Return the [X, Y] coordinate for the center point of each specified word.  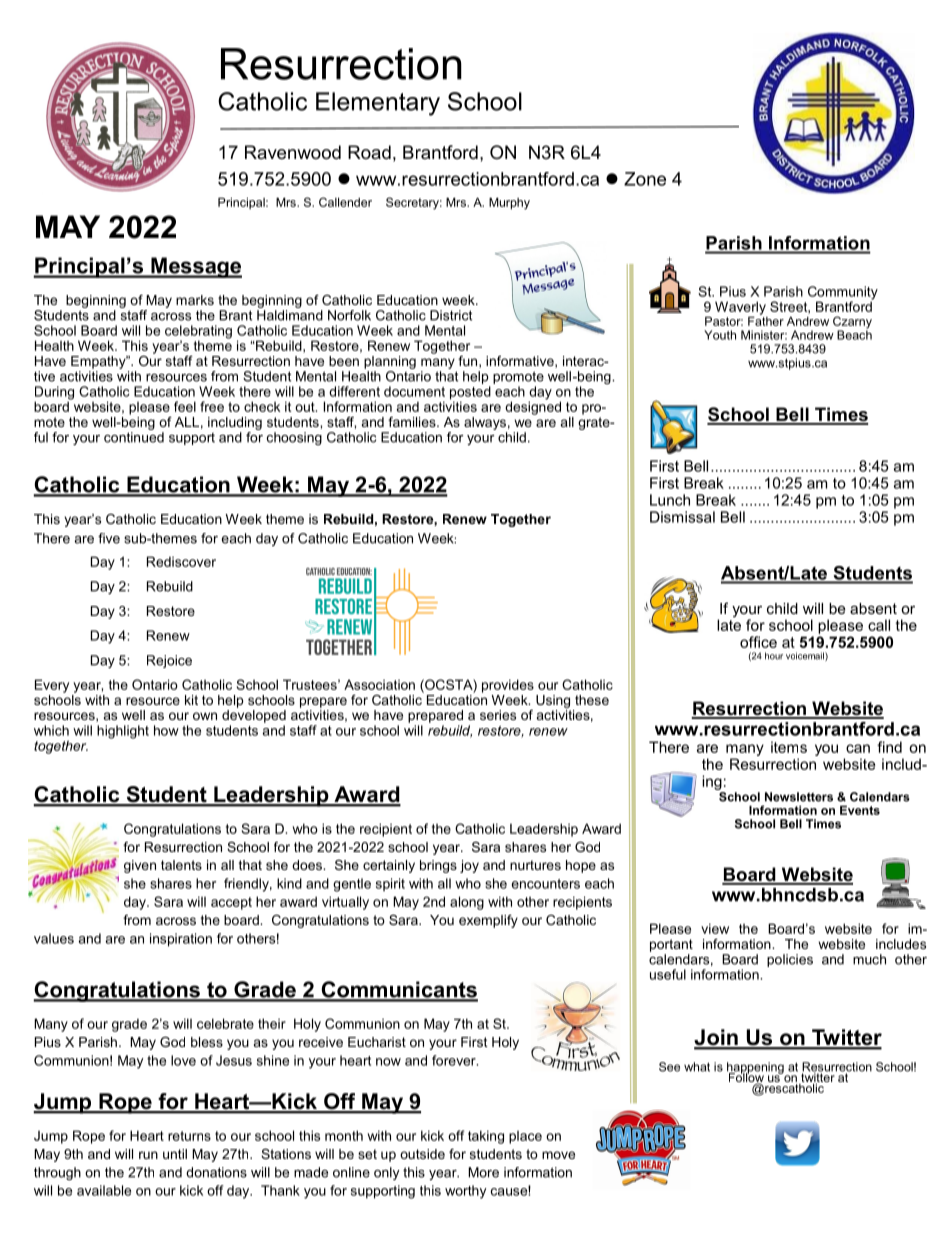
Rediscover [181, 561]
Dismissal [682, 517]
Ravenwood [293, 152]
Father [766, 320]
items [789, 747]
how [166, 730]
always [485, 423]
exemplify [488, 921]
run [148, 1155]
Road [369, 152]
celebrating [198, 333]
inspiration [181, 940]
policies [790, 960]
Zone [645, 179]
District [451, 315]
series [498, 715]
